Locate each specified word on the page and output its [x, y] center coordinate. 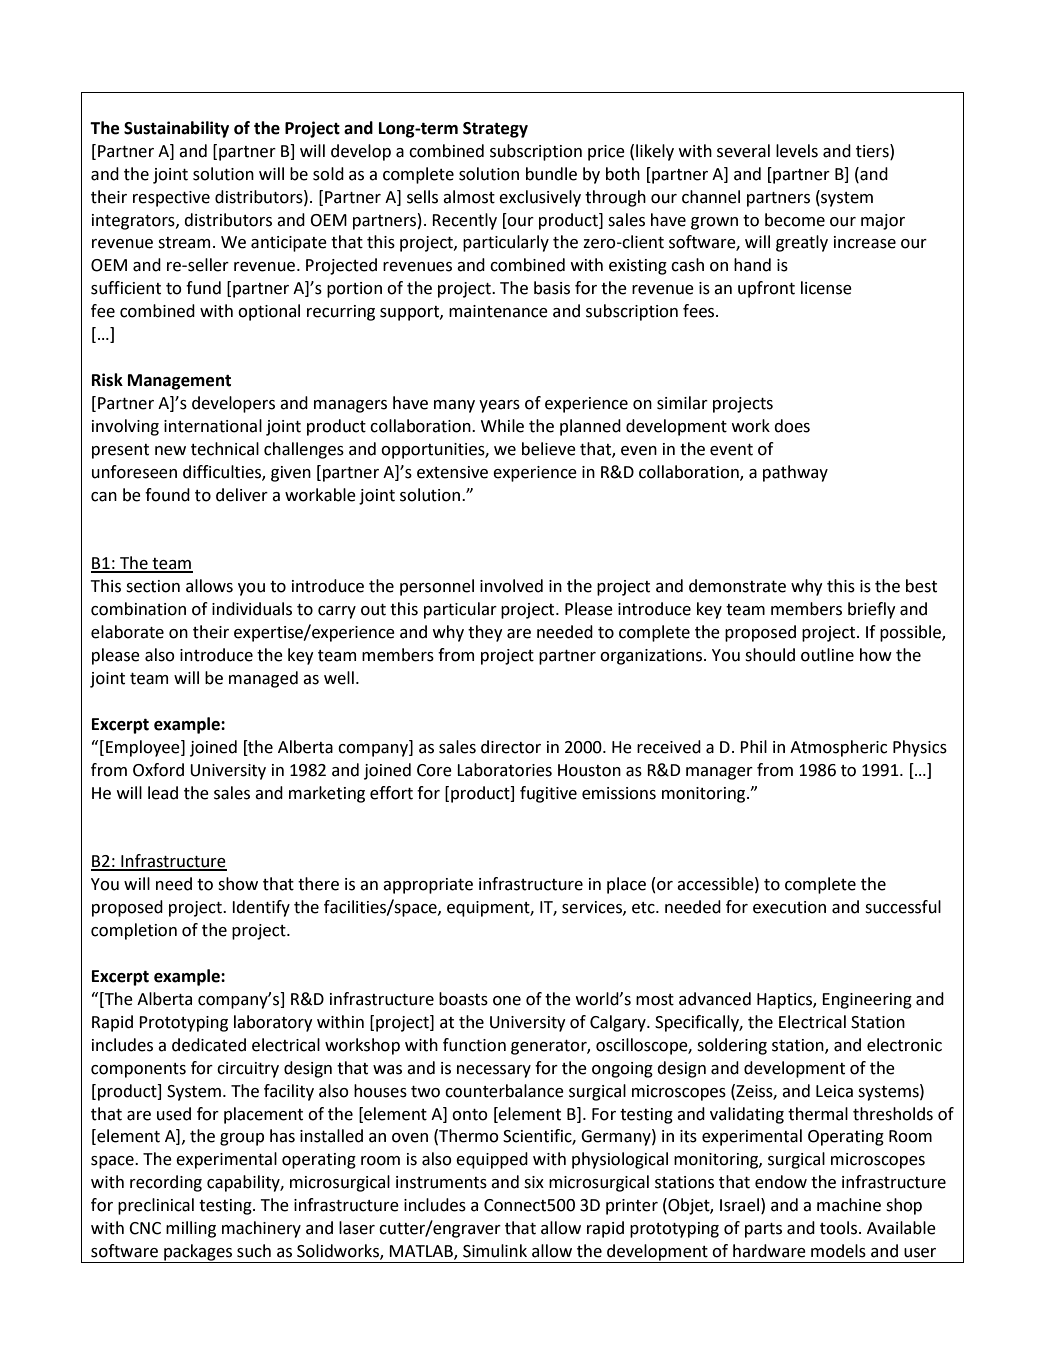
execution [789, 907]
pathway [795, 473]
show [238, 884]
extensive [452, 472]
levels [797, 151]
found [167, 495]
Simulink [495, 1251]
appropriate [428, 886]
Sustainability [176, 129]
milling [191, 1229]
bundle [551, 174]
